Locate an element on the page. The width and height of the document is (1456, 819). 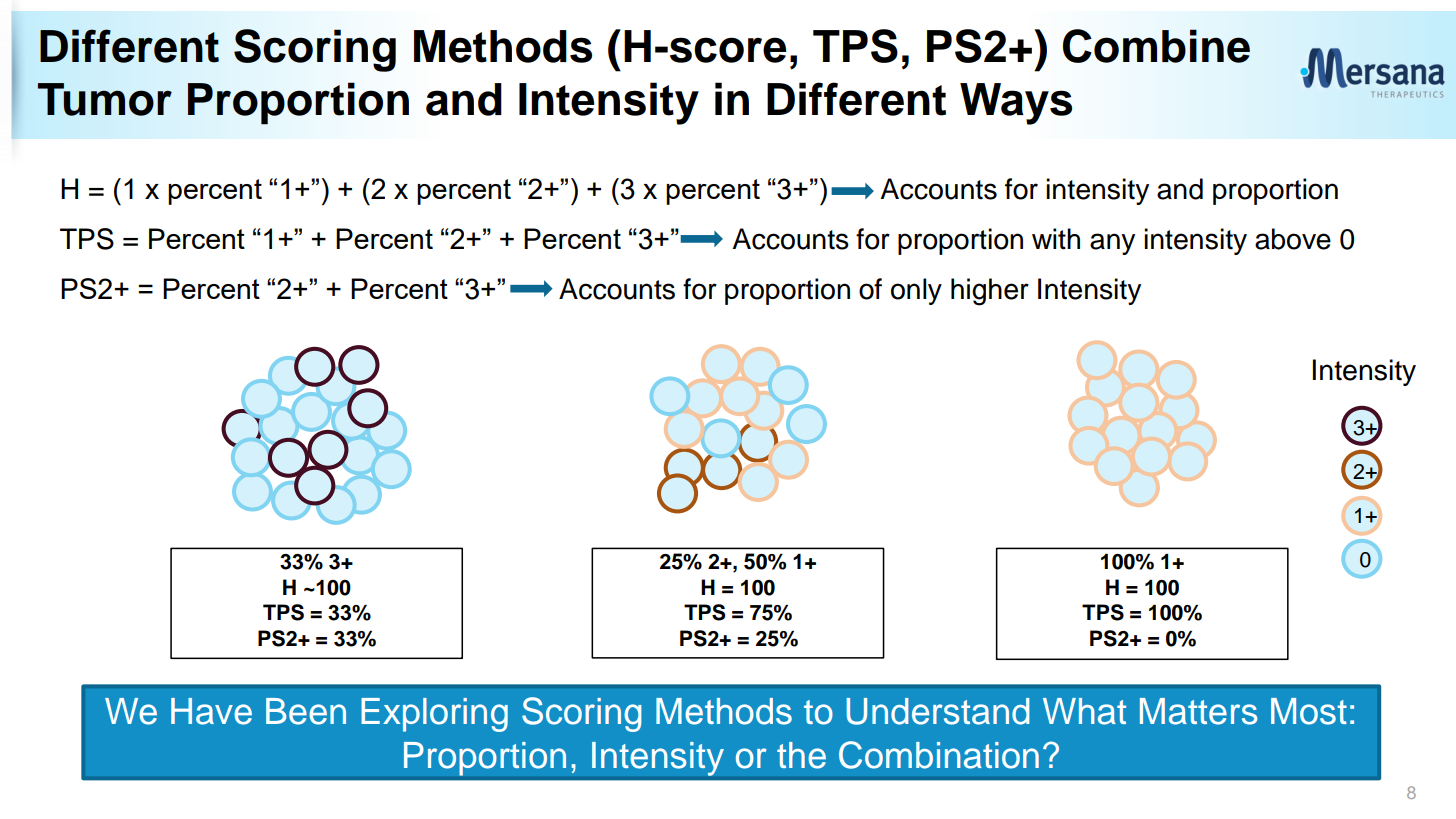
Have is located at coordinates (211, 711).
